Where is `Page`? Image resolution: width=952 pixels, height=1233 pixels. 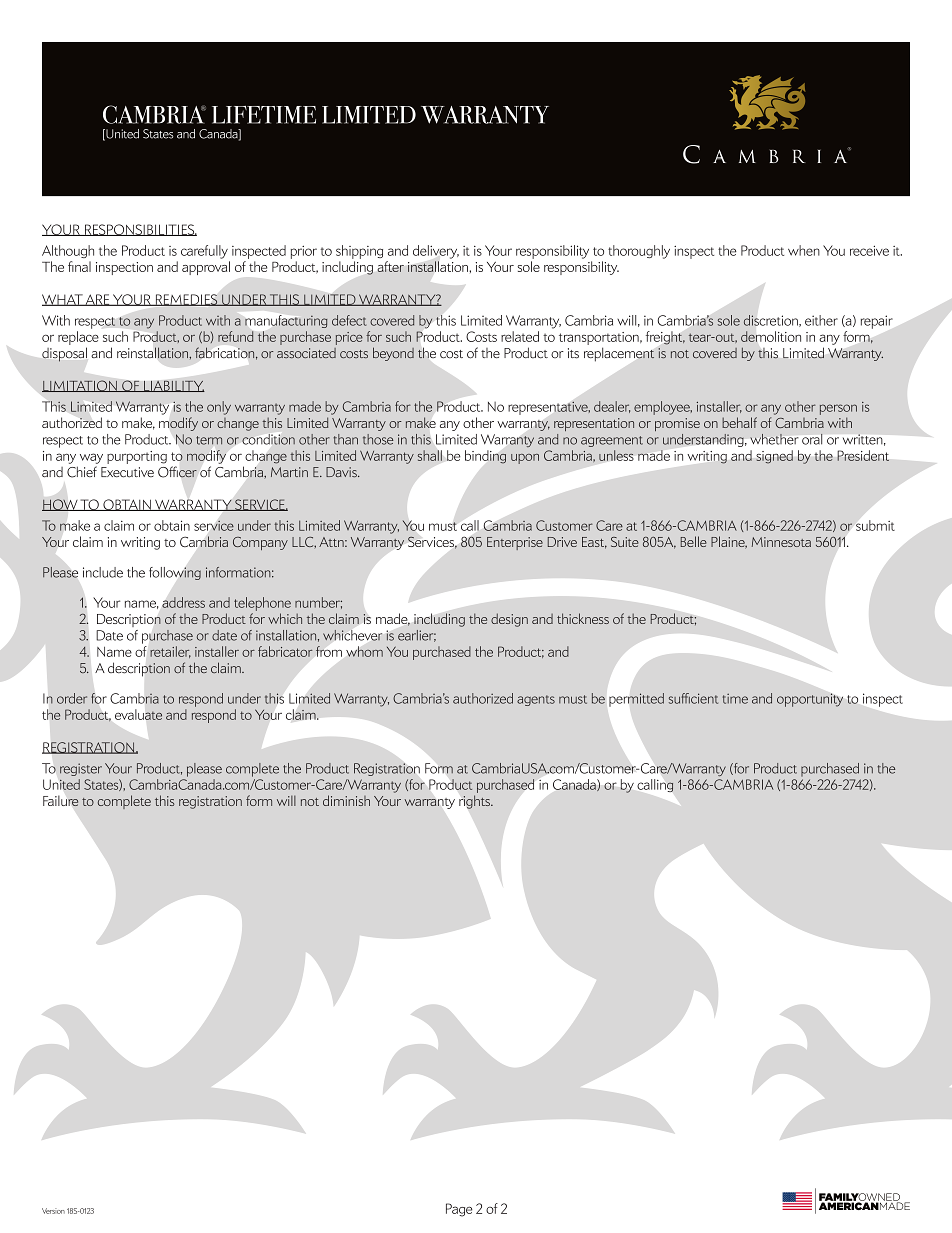
Page is located at coordinates (459, 1210).
